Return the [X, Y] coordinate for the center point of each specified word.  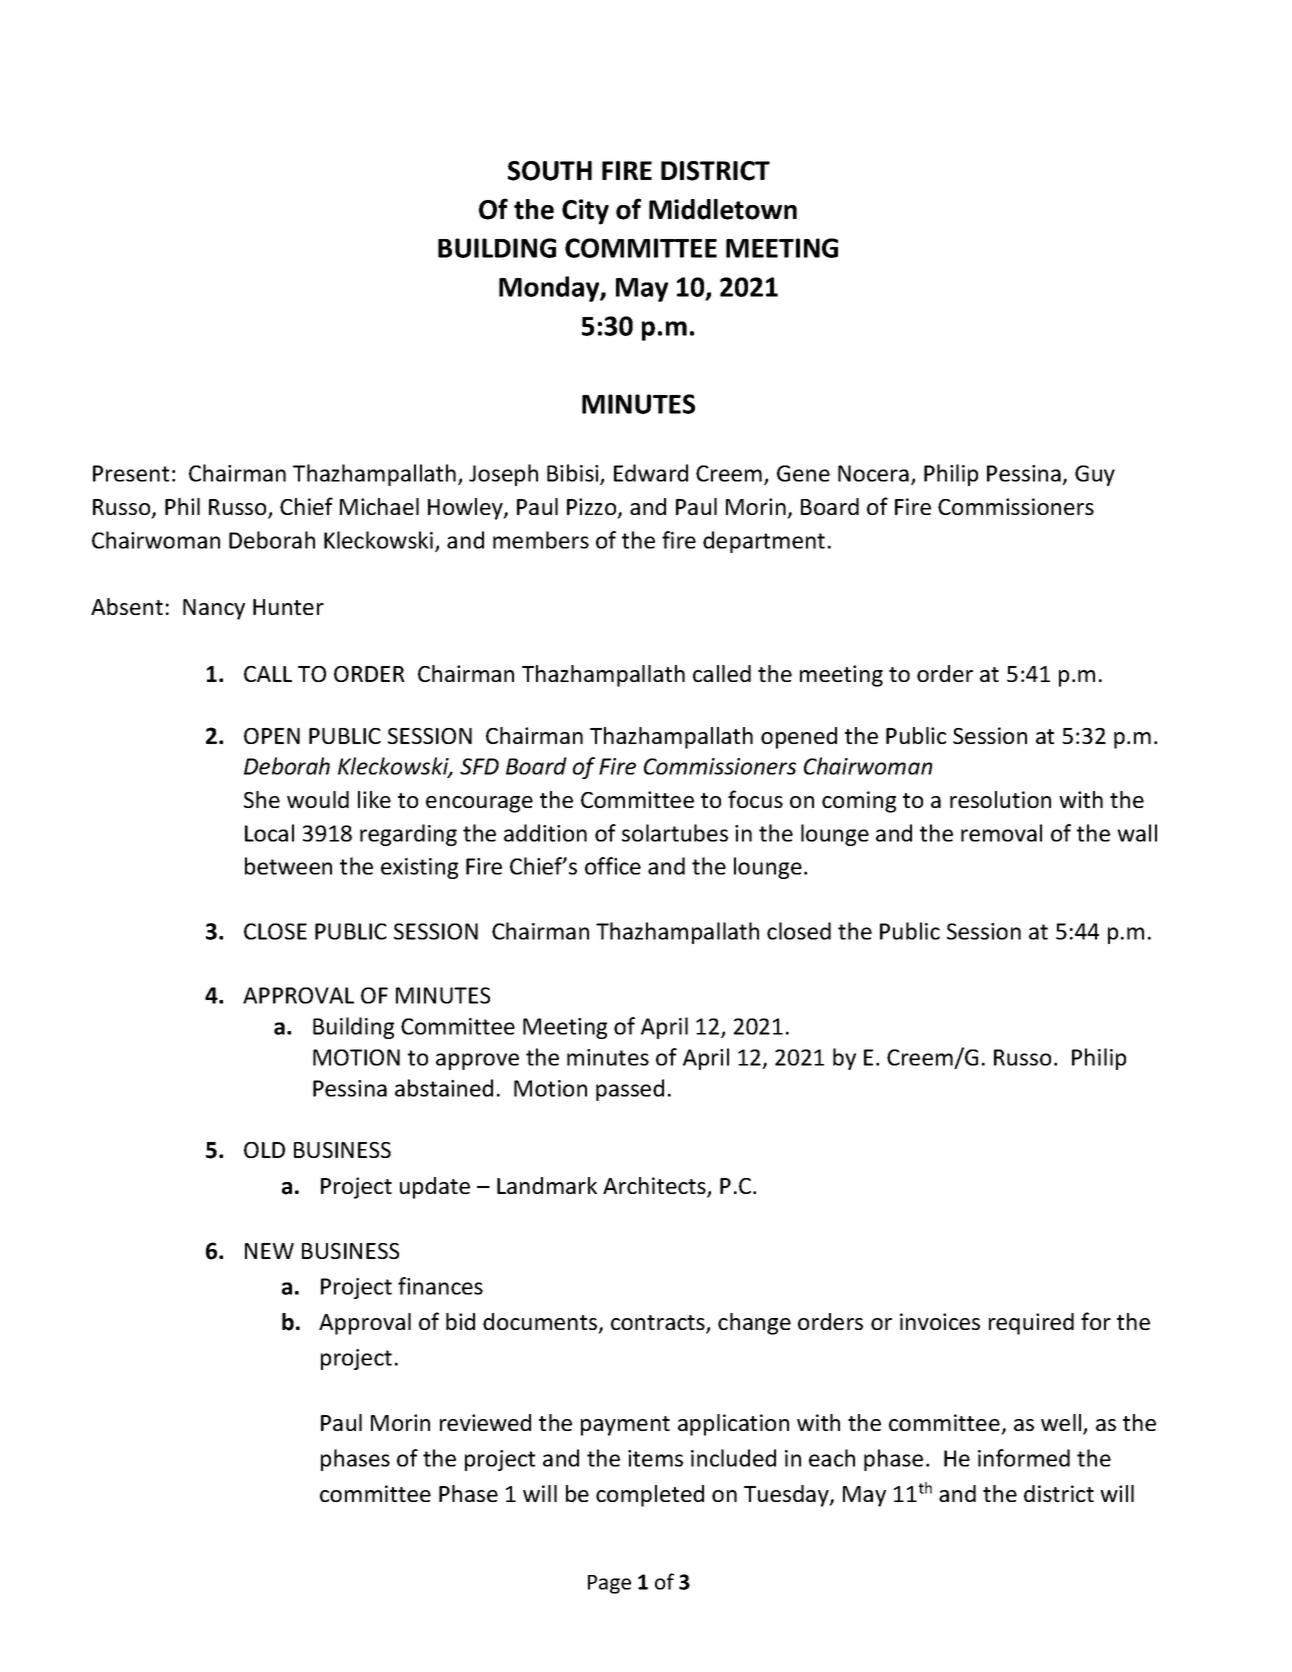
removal [1001, 833]
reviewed [485, 1422]
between [288, 866]
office [613, 866]
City [585, 212]
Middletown [723, 209]
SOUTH [550, 171]
